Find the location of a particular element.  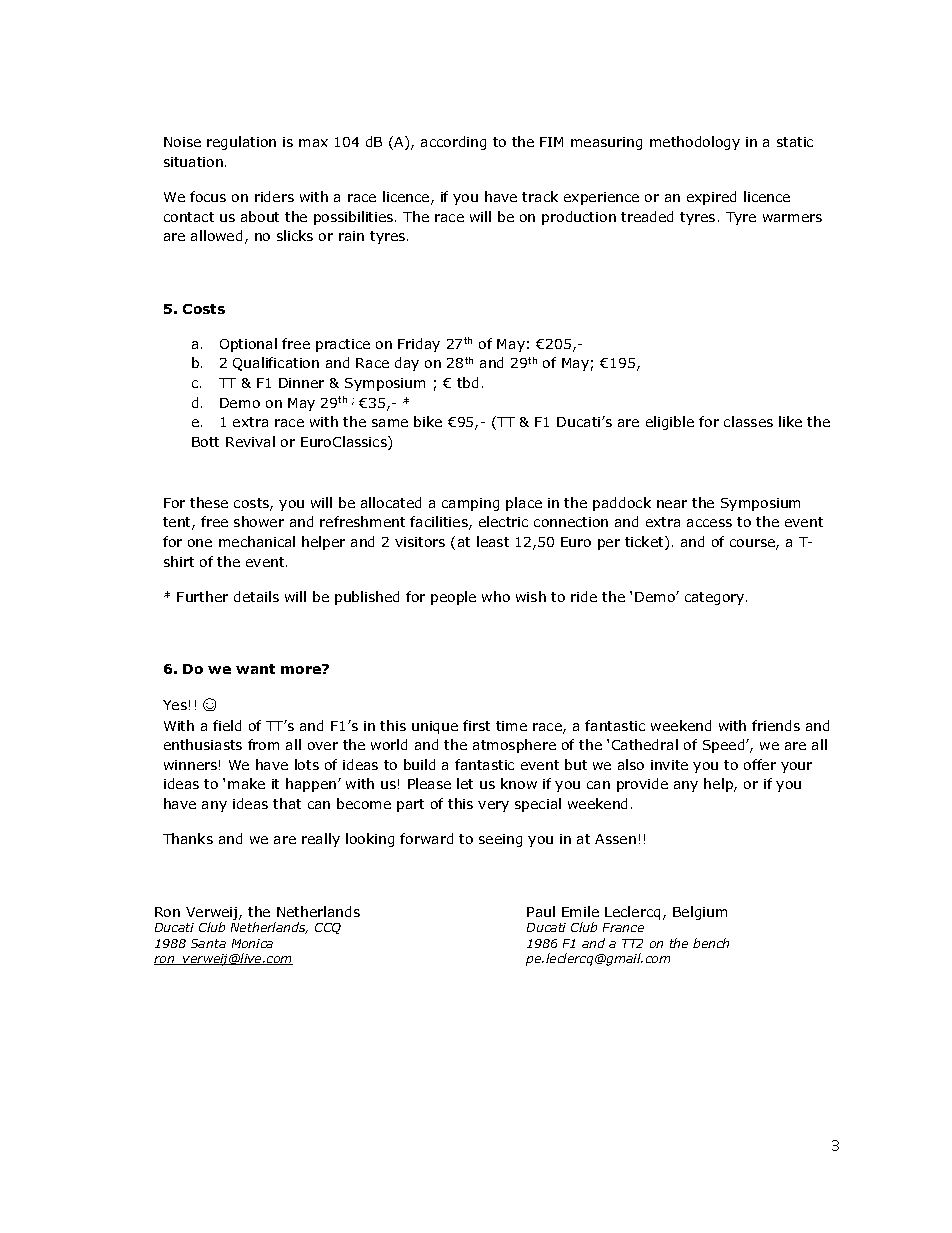

want is located at coordinates (255, 669).
